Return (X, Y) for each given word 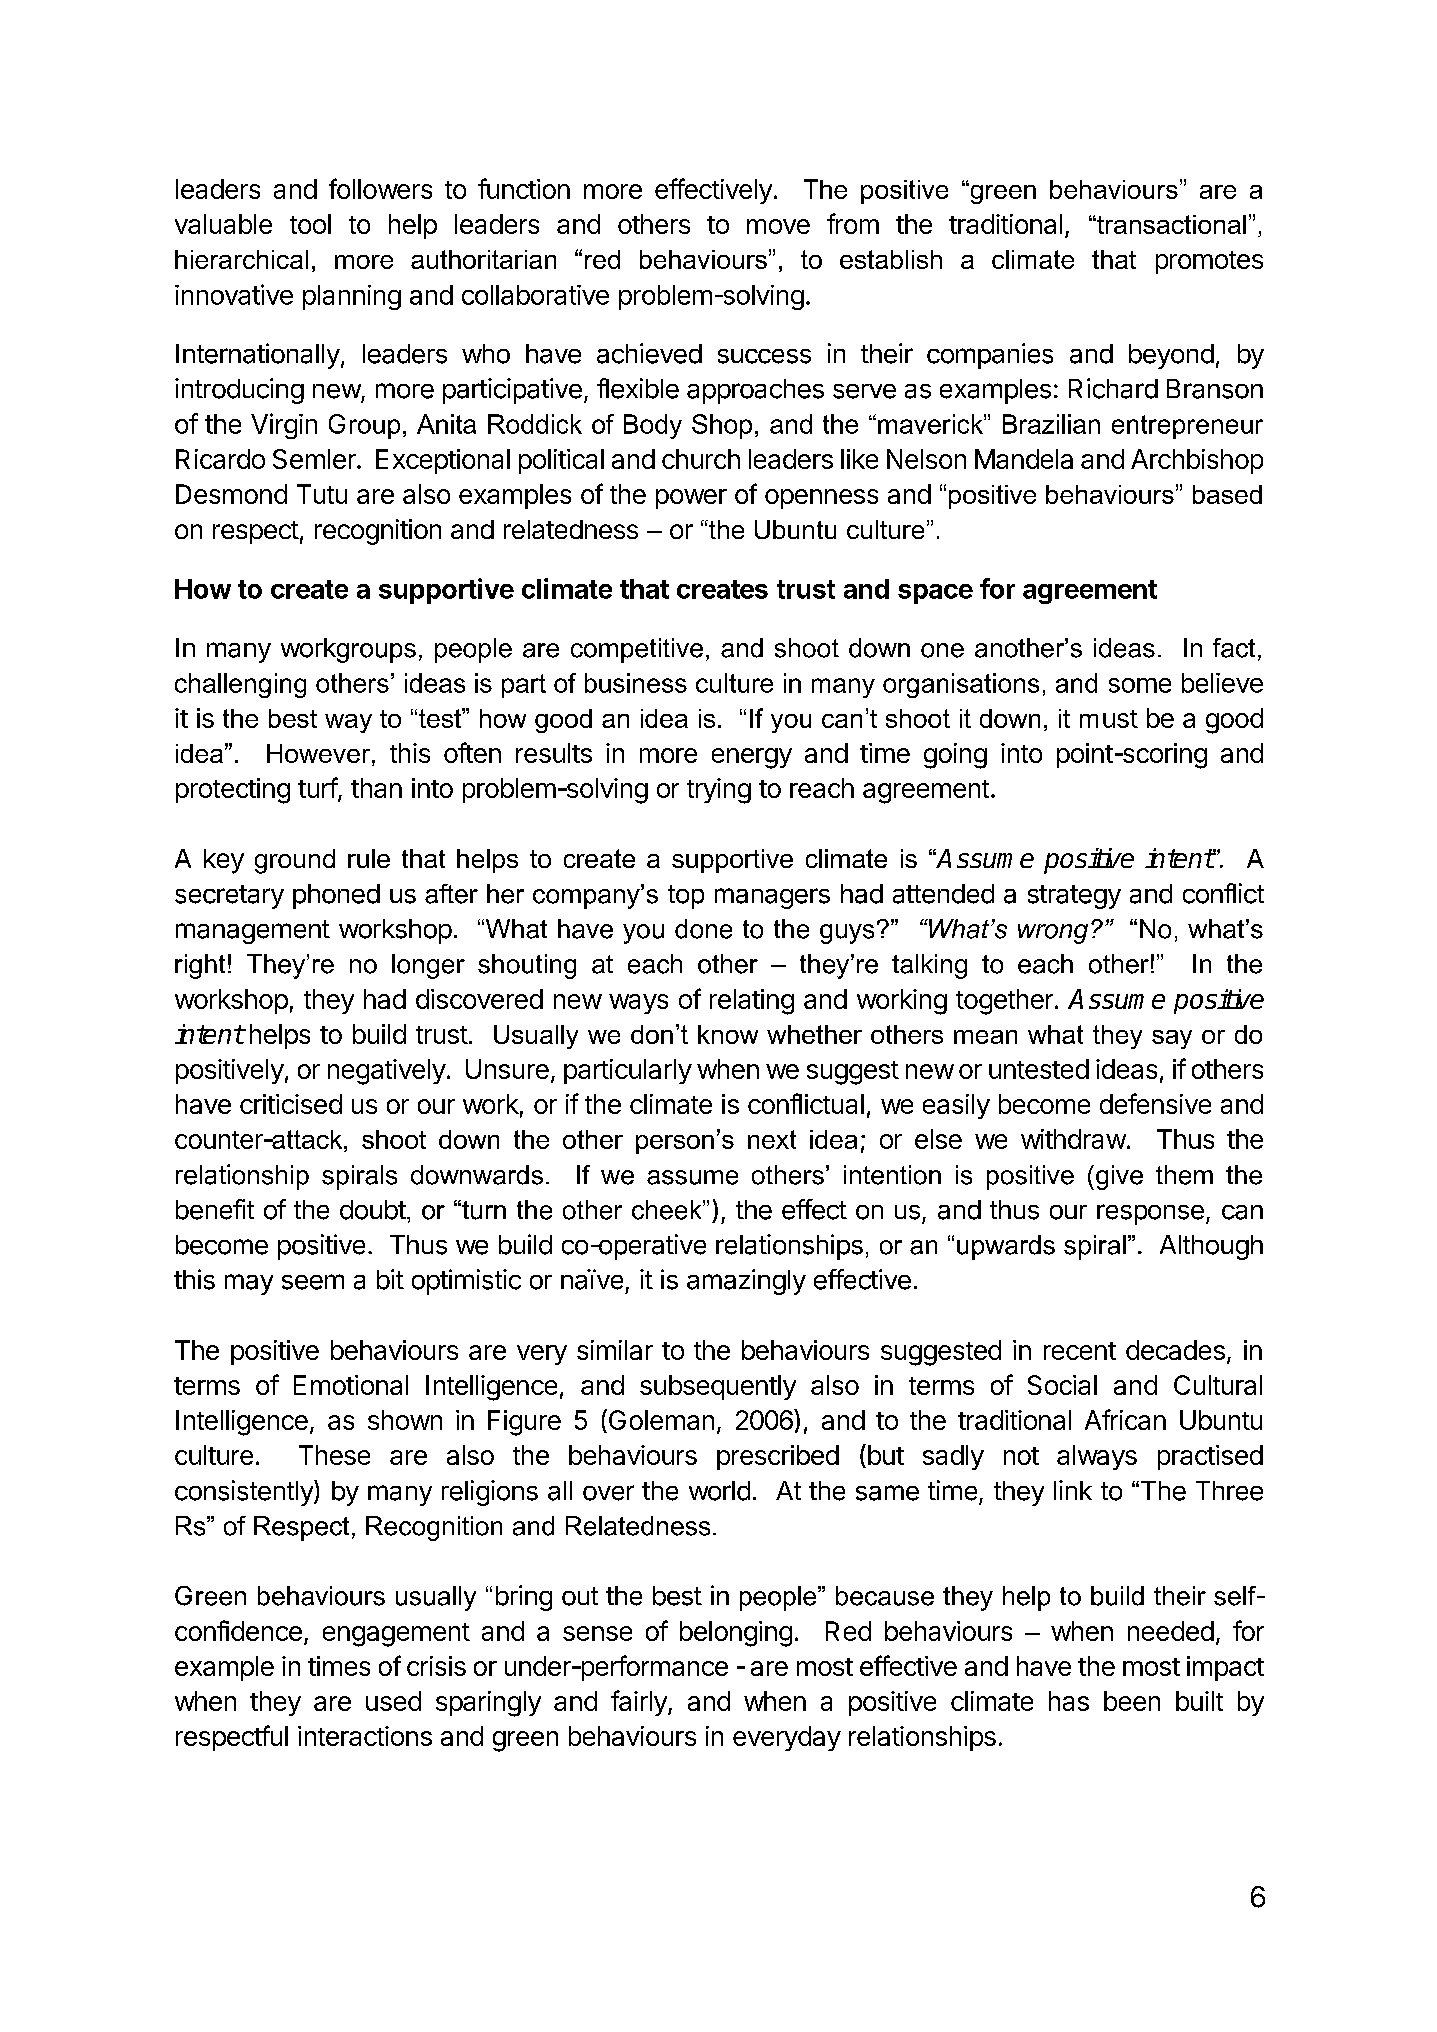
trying (719, 791)
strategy (1074, 897)
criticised (291, 1104)
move (778, 226)
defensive (1155, 1103)
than (376, 788)
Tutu (322, 494)
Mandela (1024, 459)
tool (310, 224)
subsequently (718, 1387)
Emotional (351, 1385)
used (393, 1701)
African (1125, 1419)
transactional (1170, 224)
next (772, 1139)
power (691, 499)
